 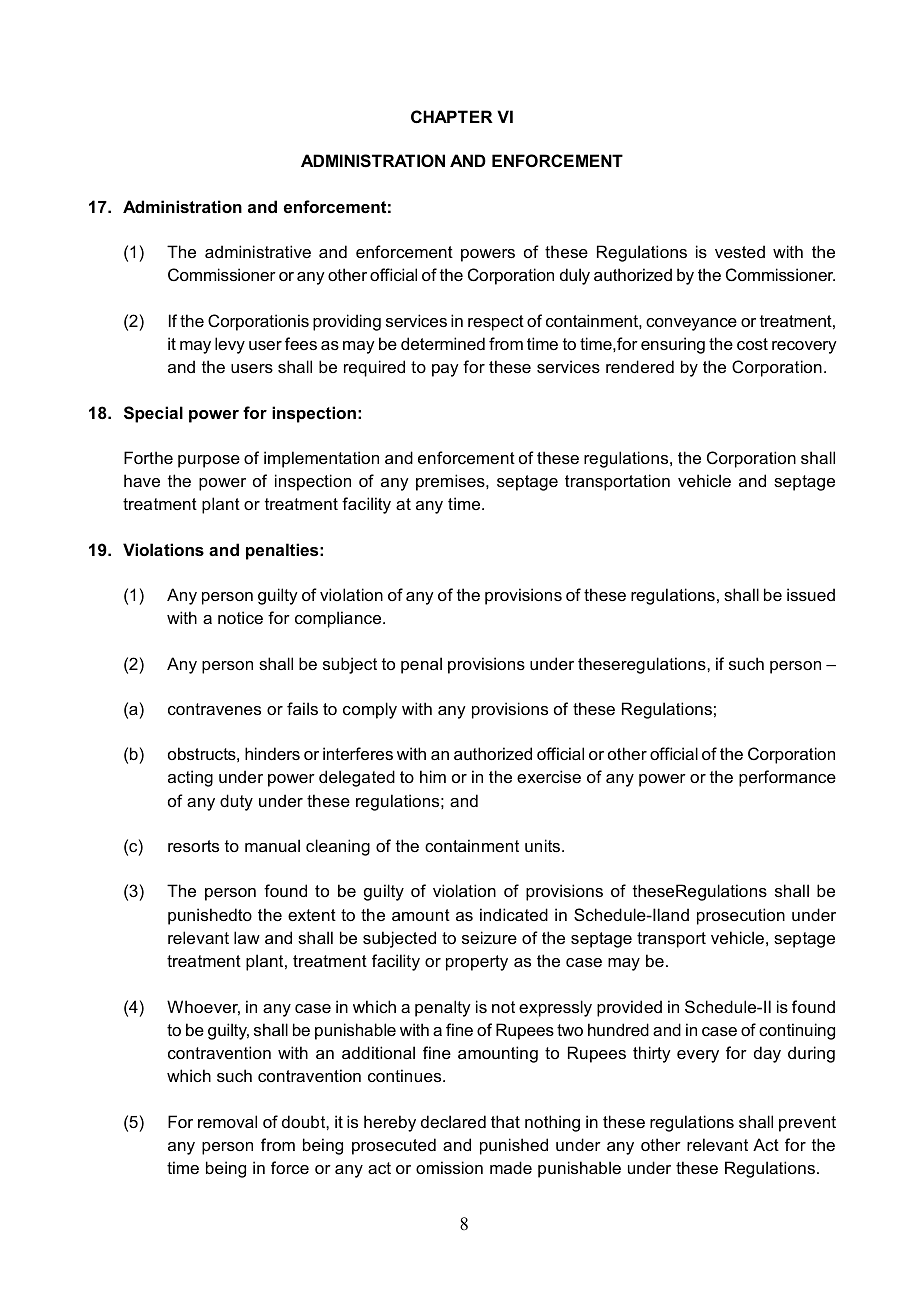 What do you see at coordinates (452, 116) in the image?
I see `CHAPTER` at bounding box center [452, 116].
